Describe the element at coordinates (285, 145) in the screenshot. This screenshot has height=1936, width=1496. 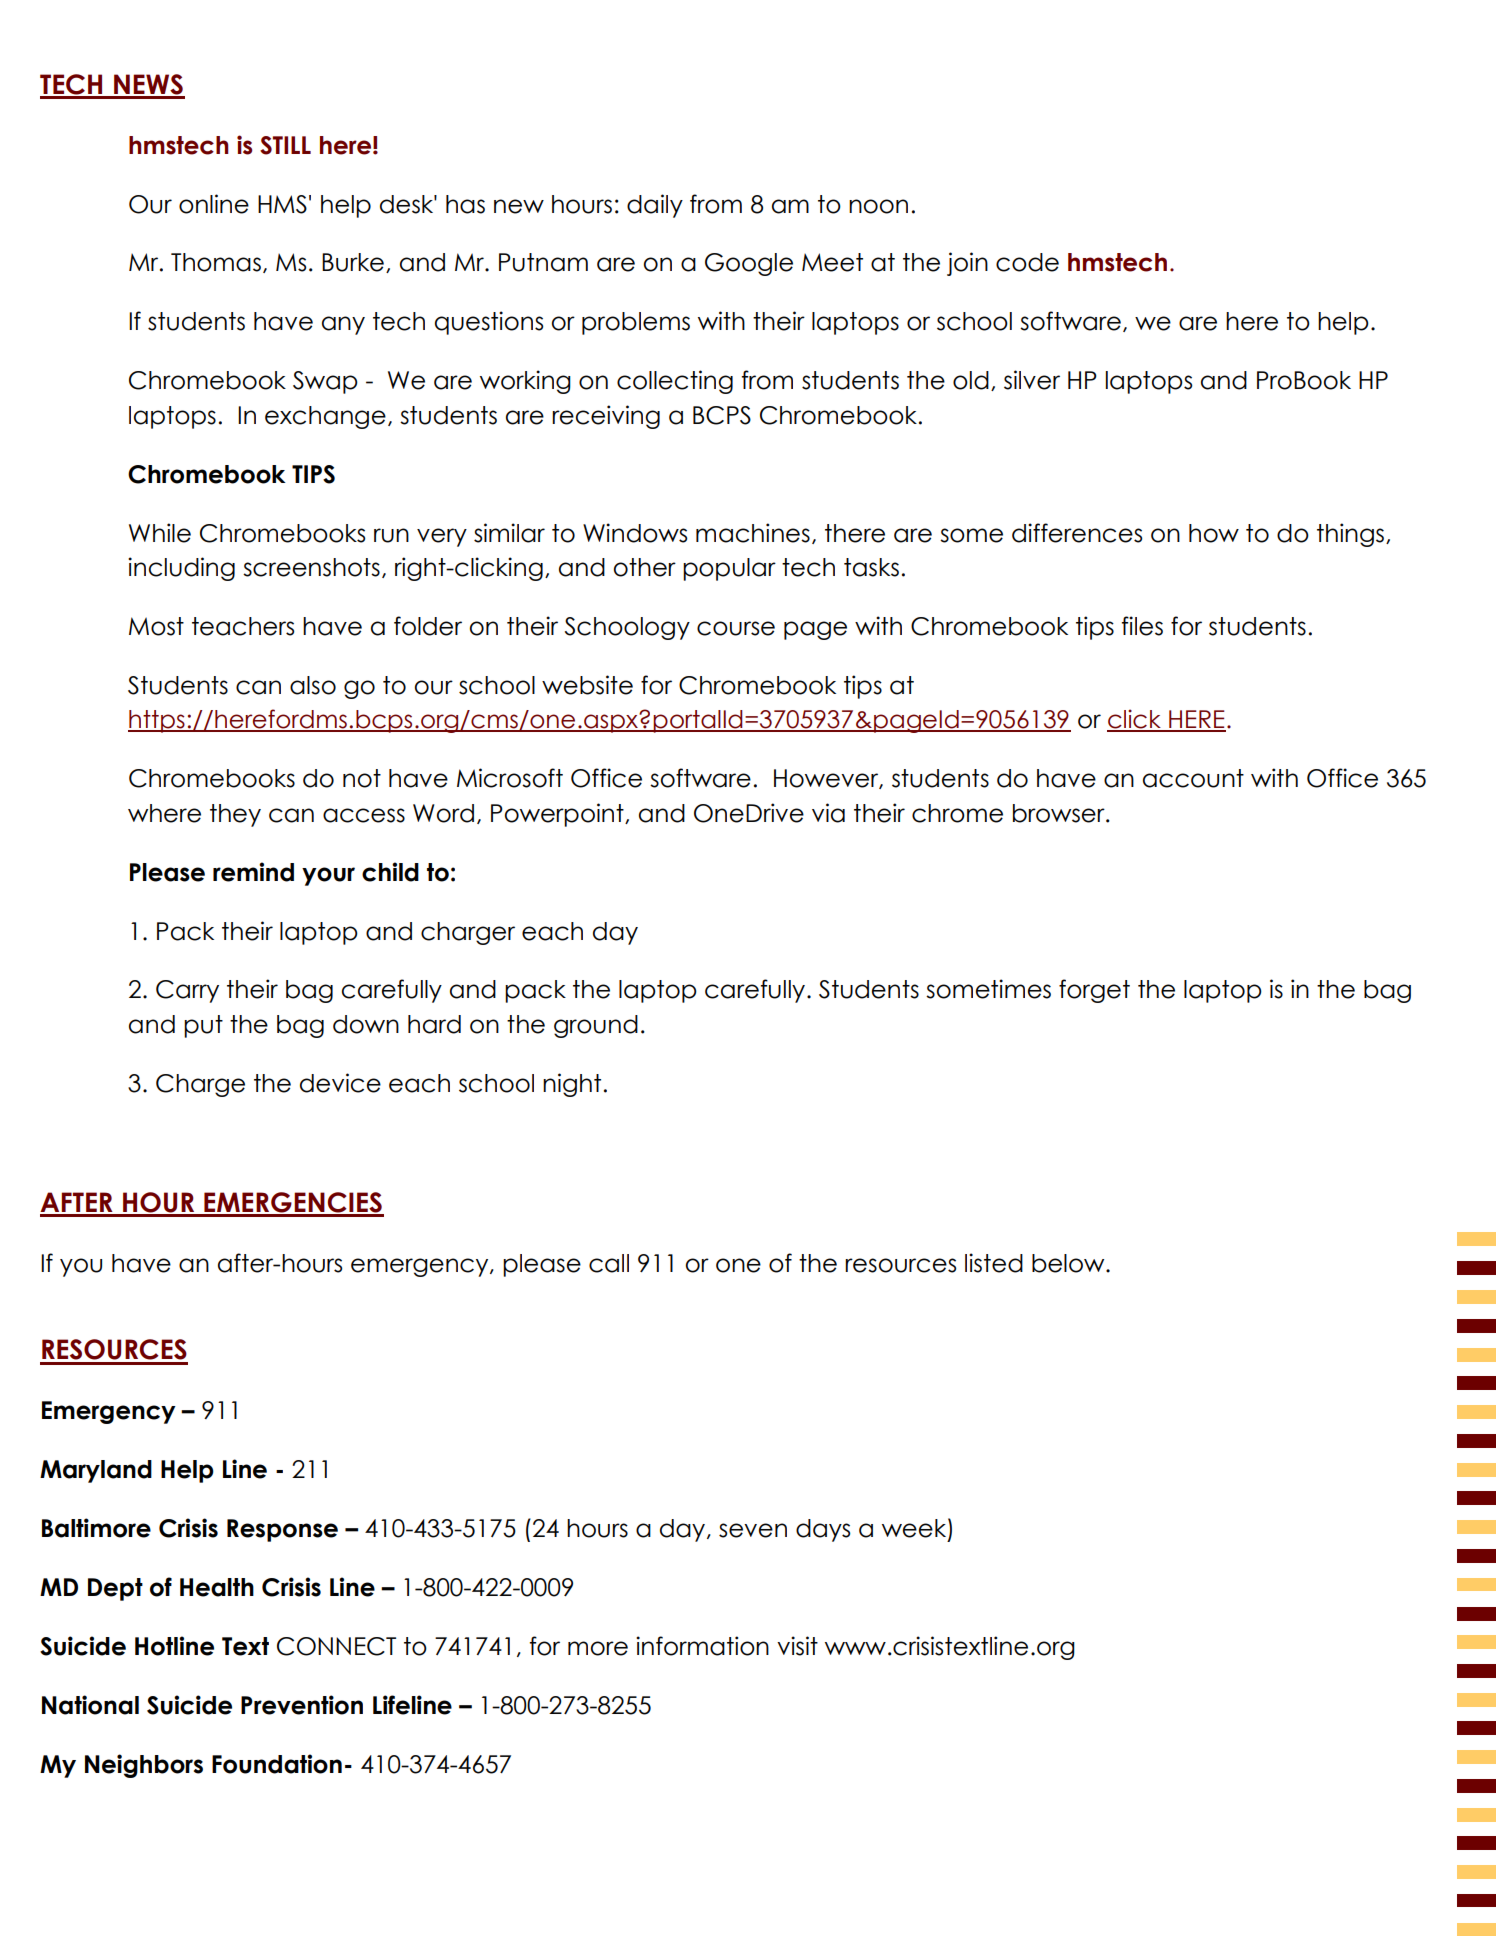
I see `STILL` at that location.
